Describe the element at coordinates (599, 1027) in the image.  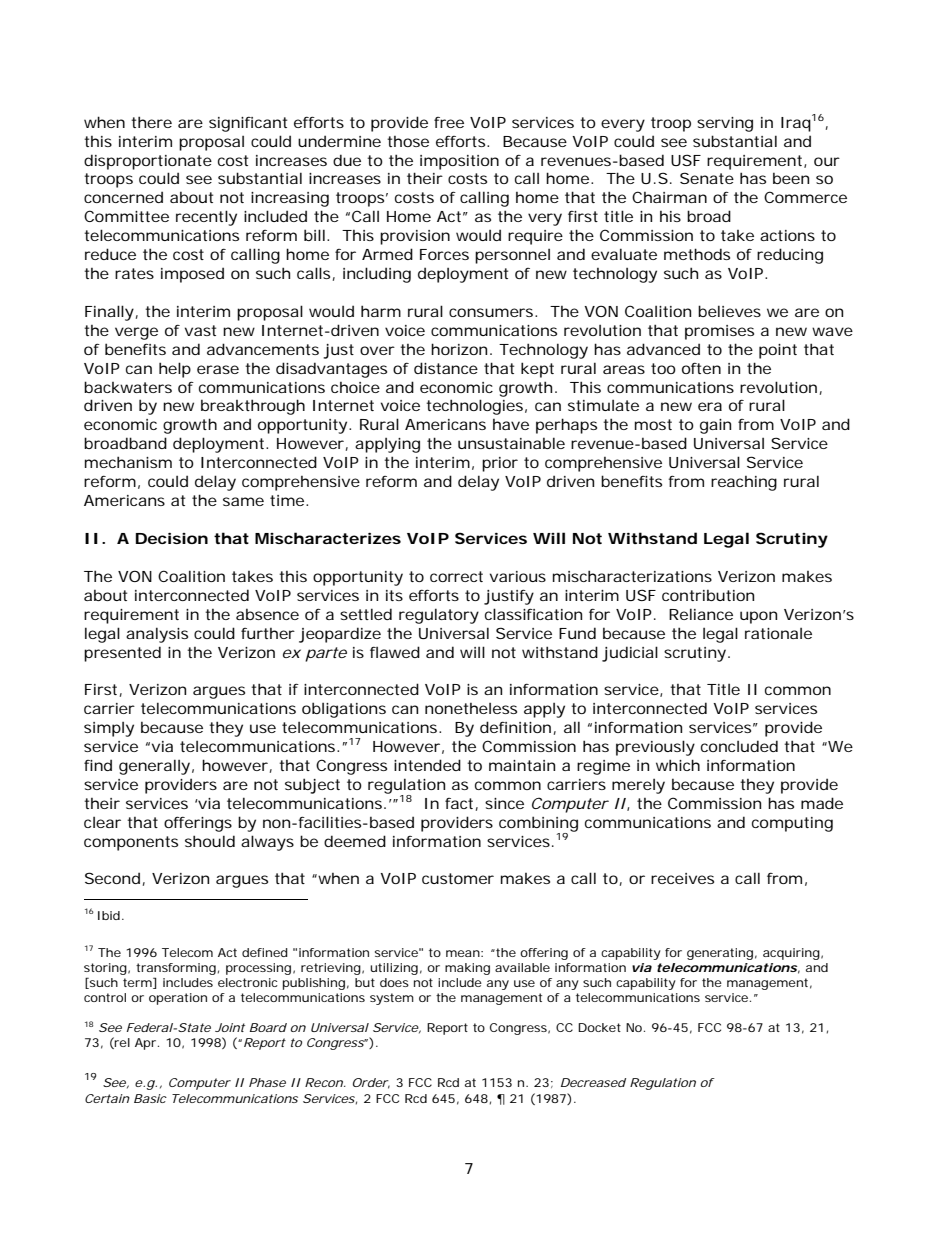
I see `Docket` at that location.
